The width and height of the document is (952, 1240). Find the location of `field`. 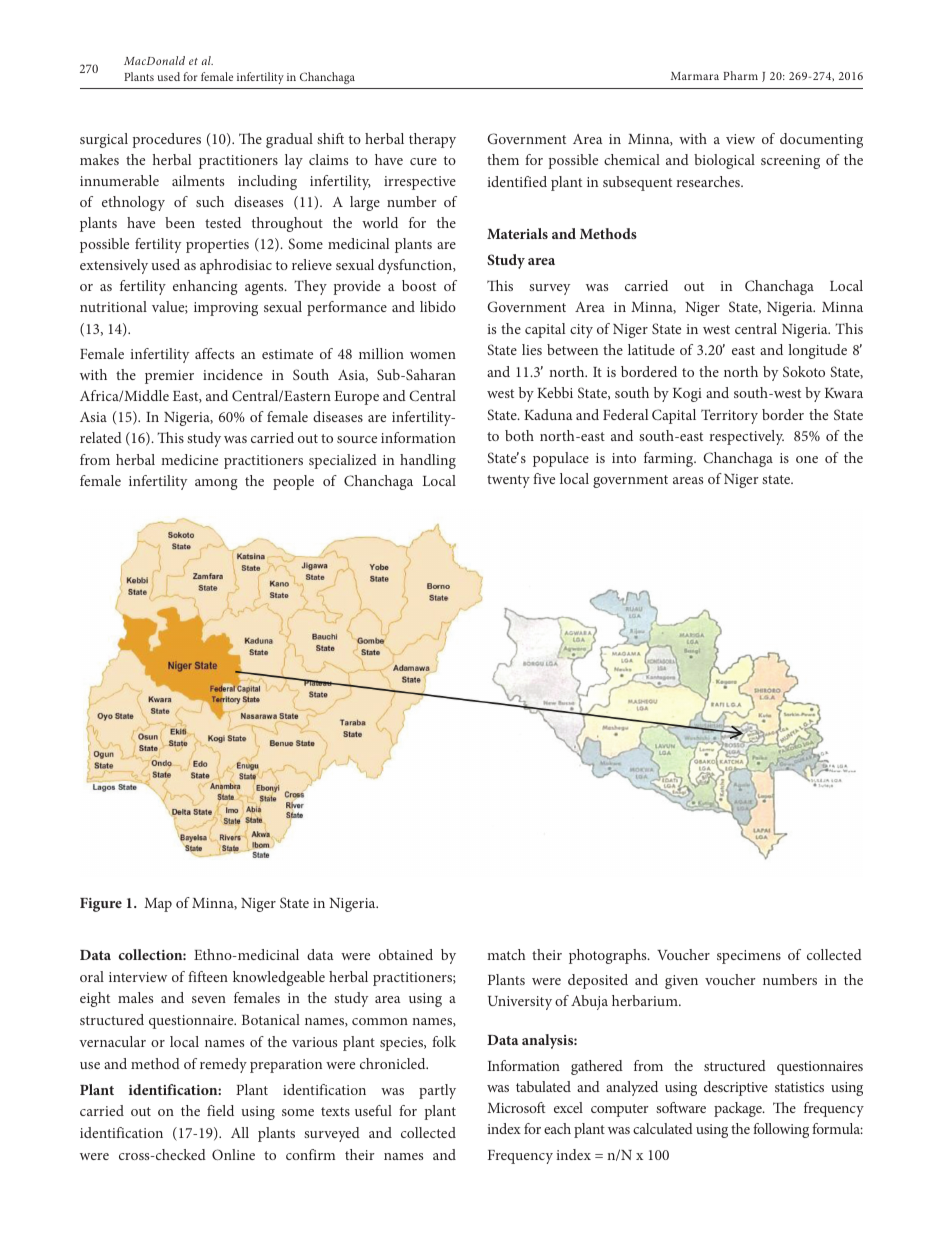

field is located at coordinates (220, 1110).
